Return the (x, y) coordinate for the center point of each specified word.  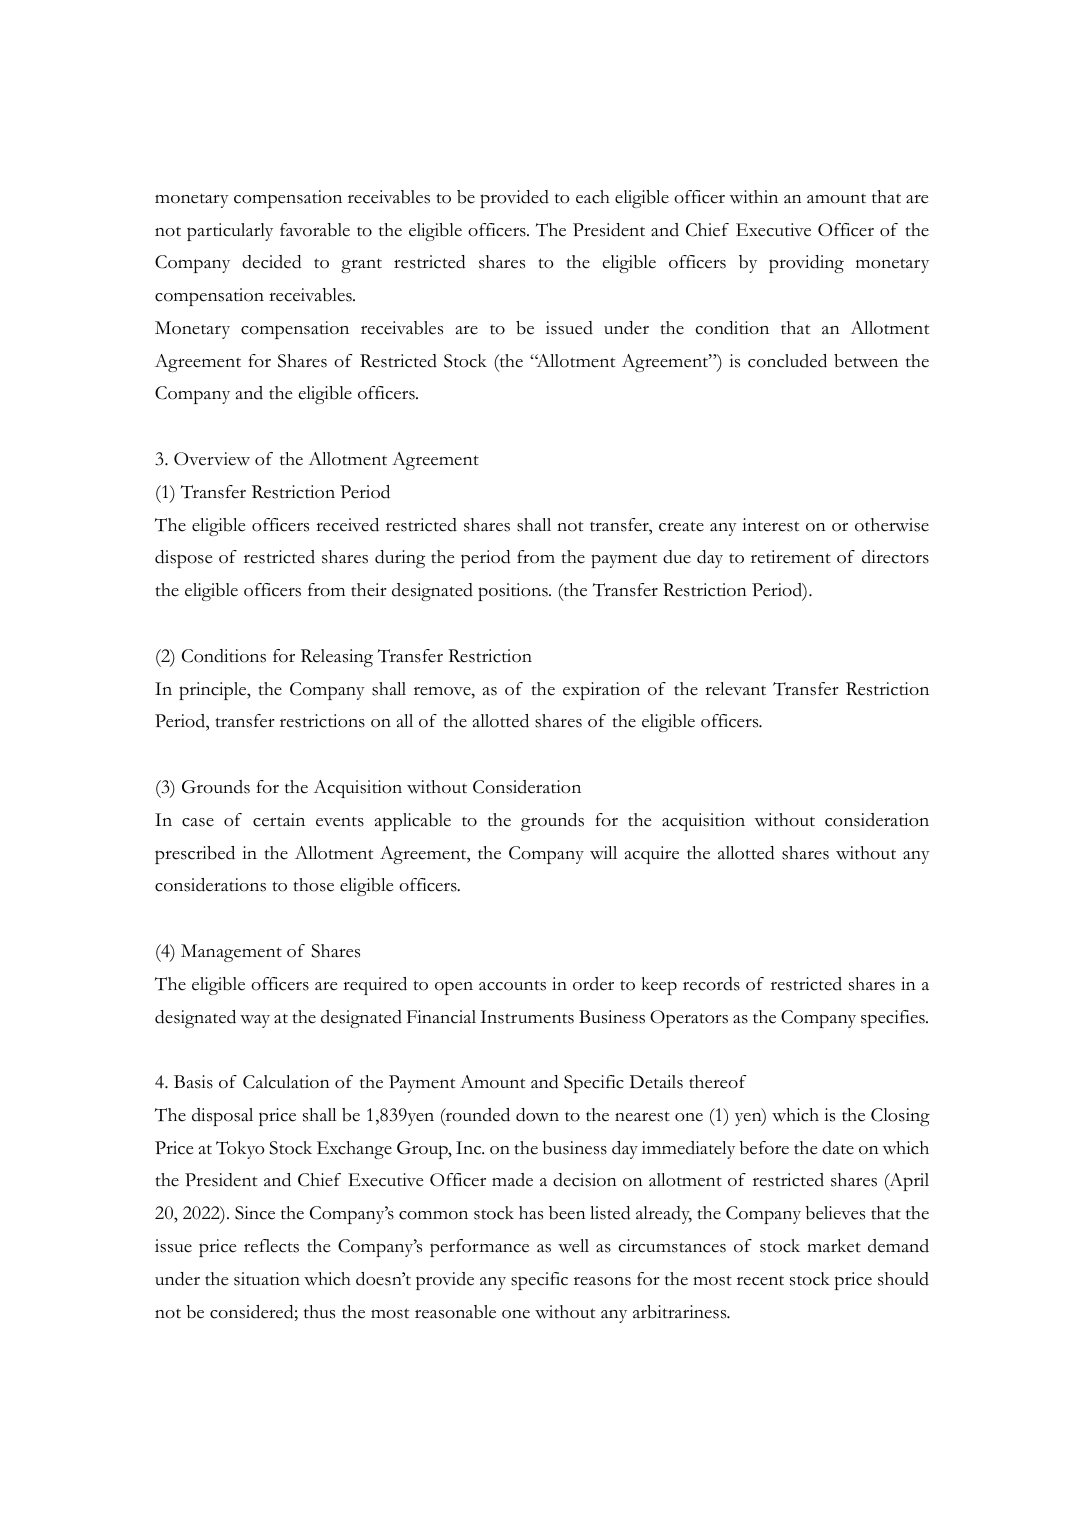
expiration (601, 691)
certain (279, 820)
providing (806, 264)
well (573, 1246)
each (593, 197)
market (834, 1246)
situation (267, 1279)
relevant (735, 689)
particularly (230, 232)
